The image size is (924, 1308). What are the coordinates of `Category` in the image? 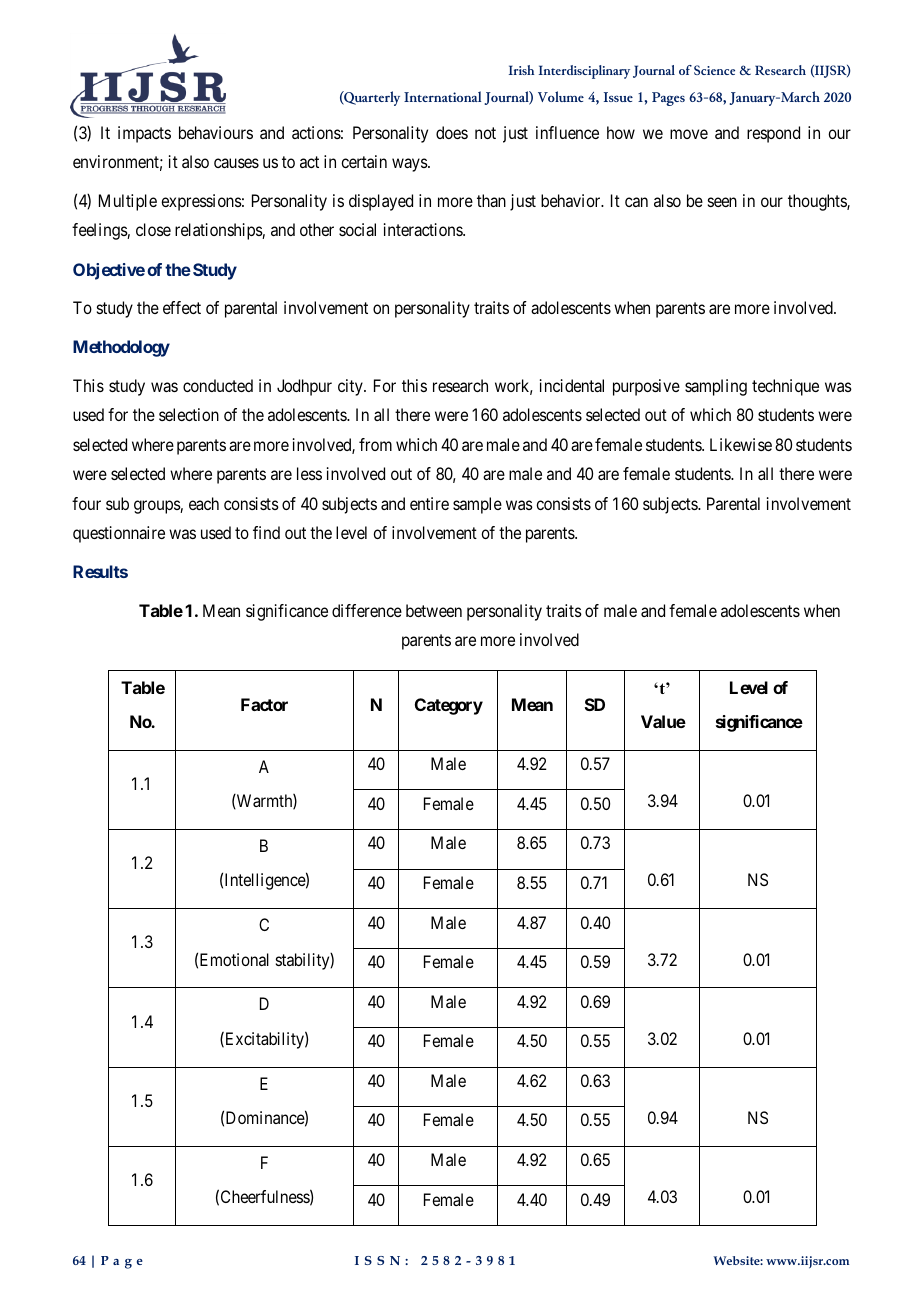 It's located at (449, 706).
